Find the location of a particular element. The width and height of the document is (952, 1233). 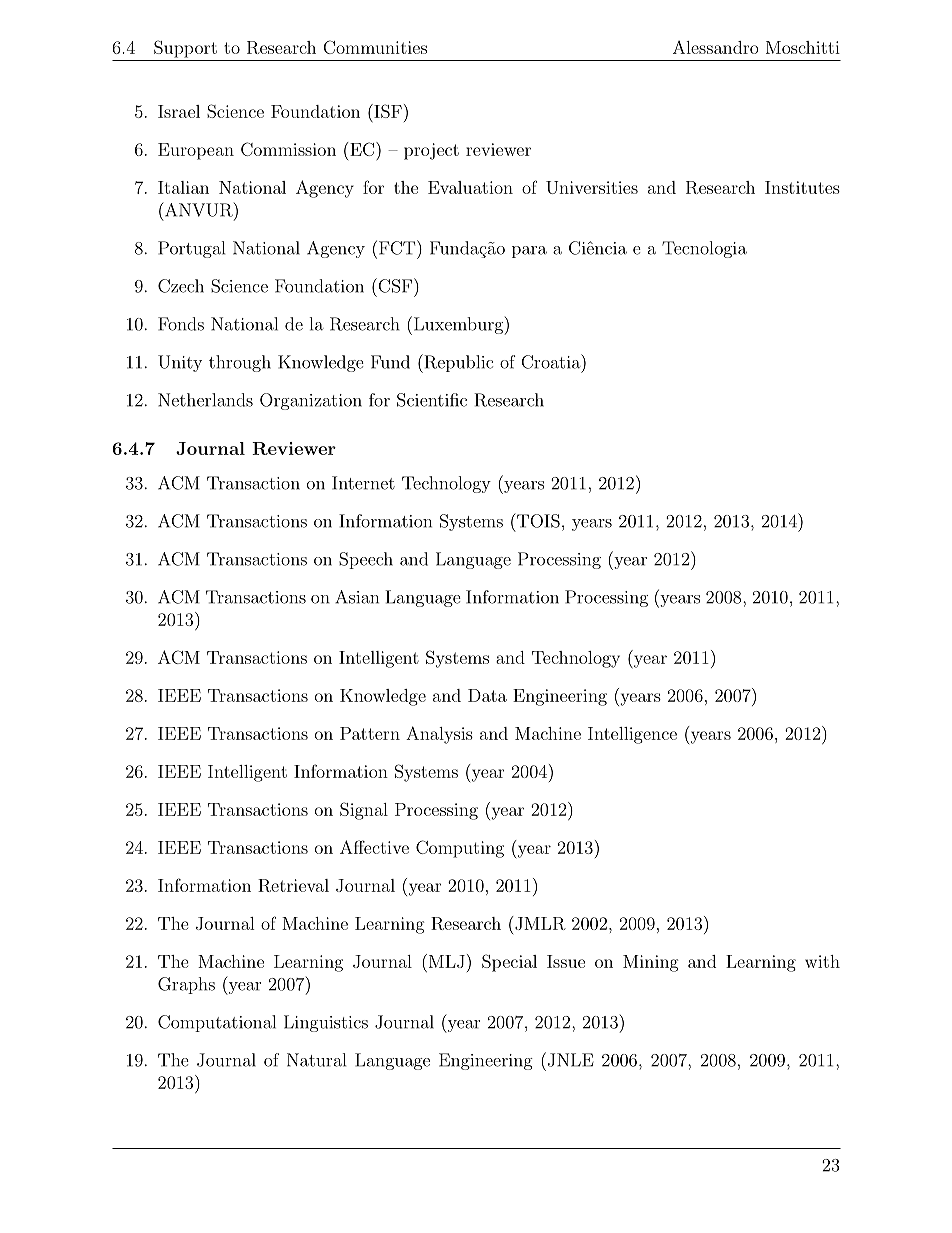

Alessandro is located at coordinates (716, 47).
